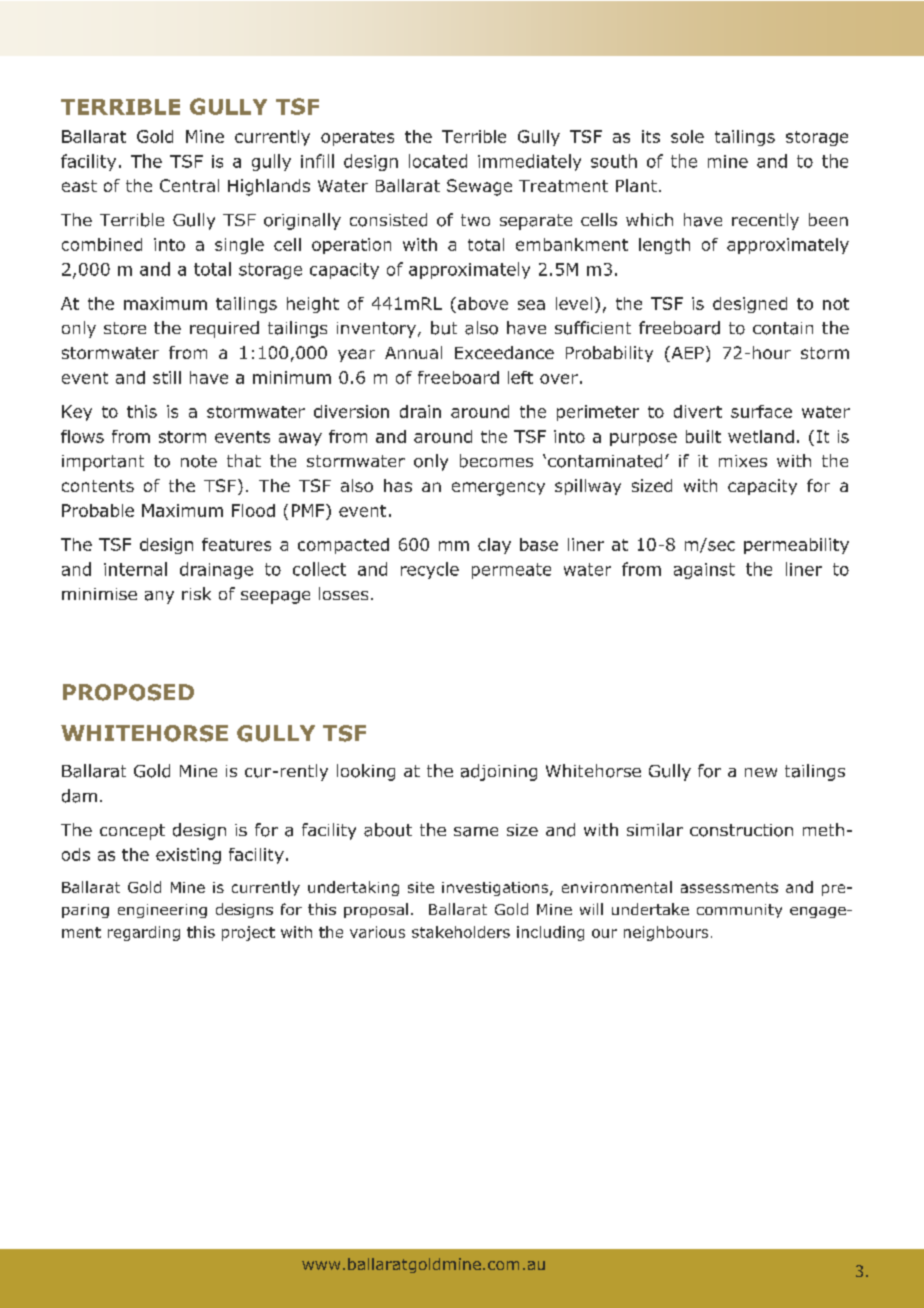 The image size is (924, 1308). Describe the element at coordinates (189, 185) in the screenshot. I see `Central` at that location.
